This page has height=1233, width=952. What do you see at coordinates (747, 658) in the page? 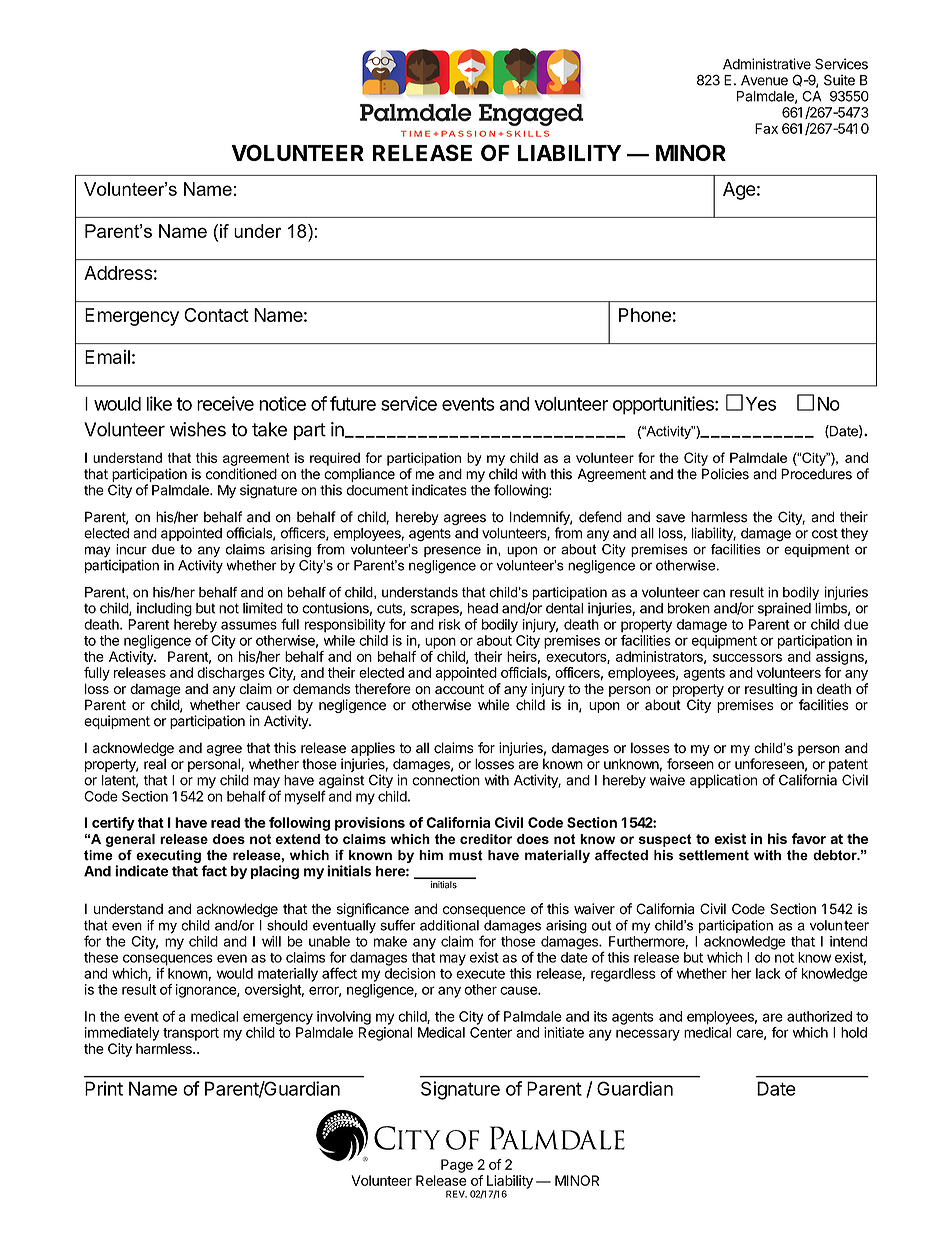
I see `successors` at bounding box center [747, 658].
